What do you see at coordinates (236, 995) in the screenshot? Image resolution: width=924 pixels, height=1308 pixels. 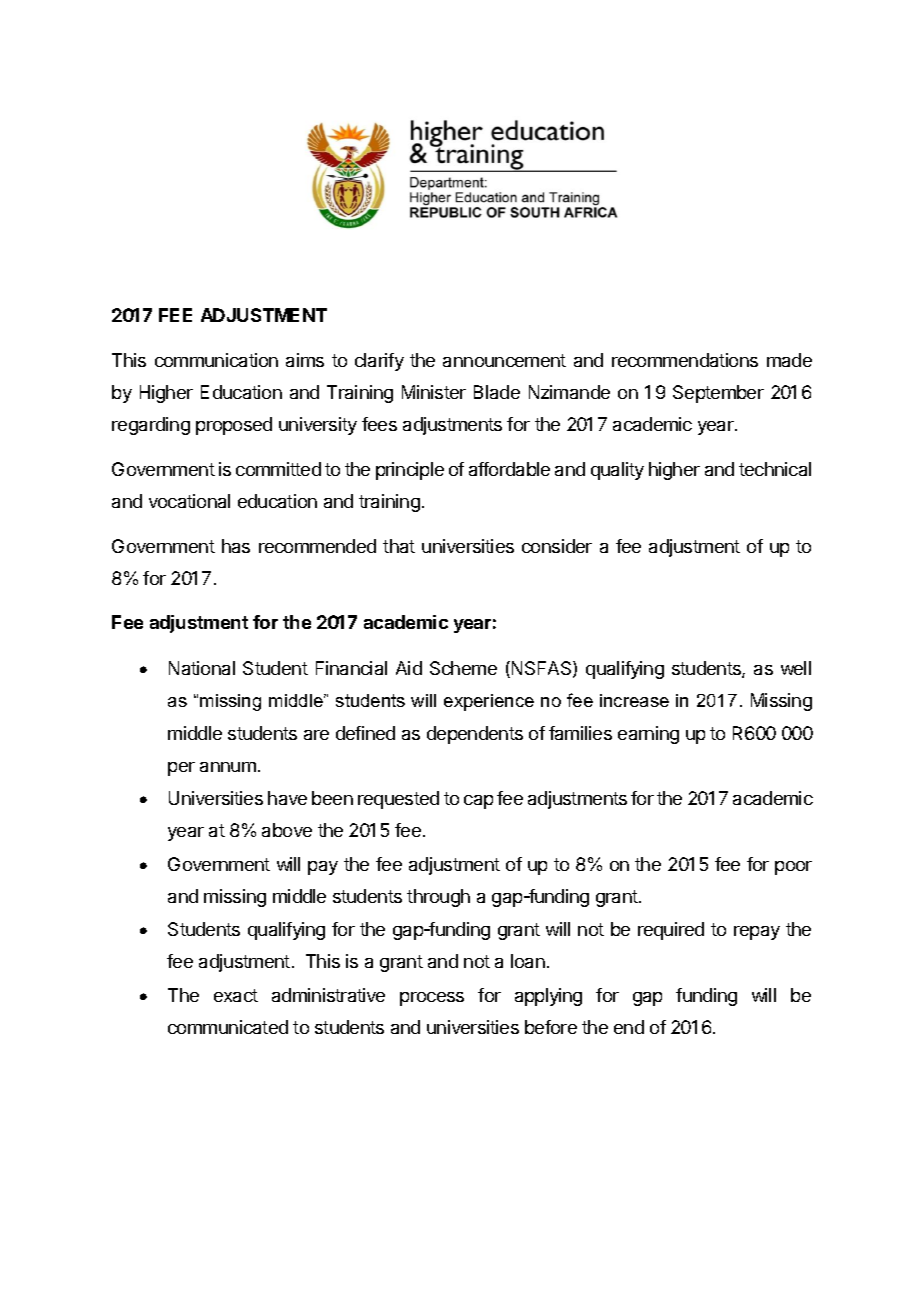 I see `exact` at bounding box center [236, 995].
